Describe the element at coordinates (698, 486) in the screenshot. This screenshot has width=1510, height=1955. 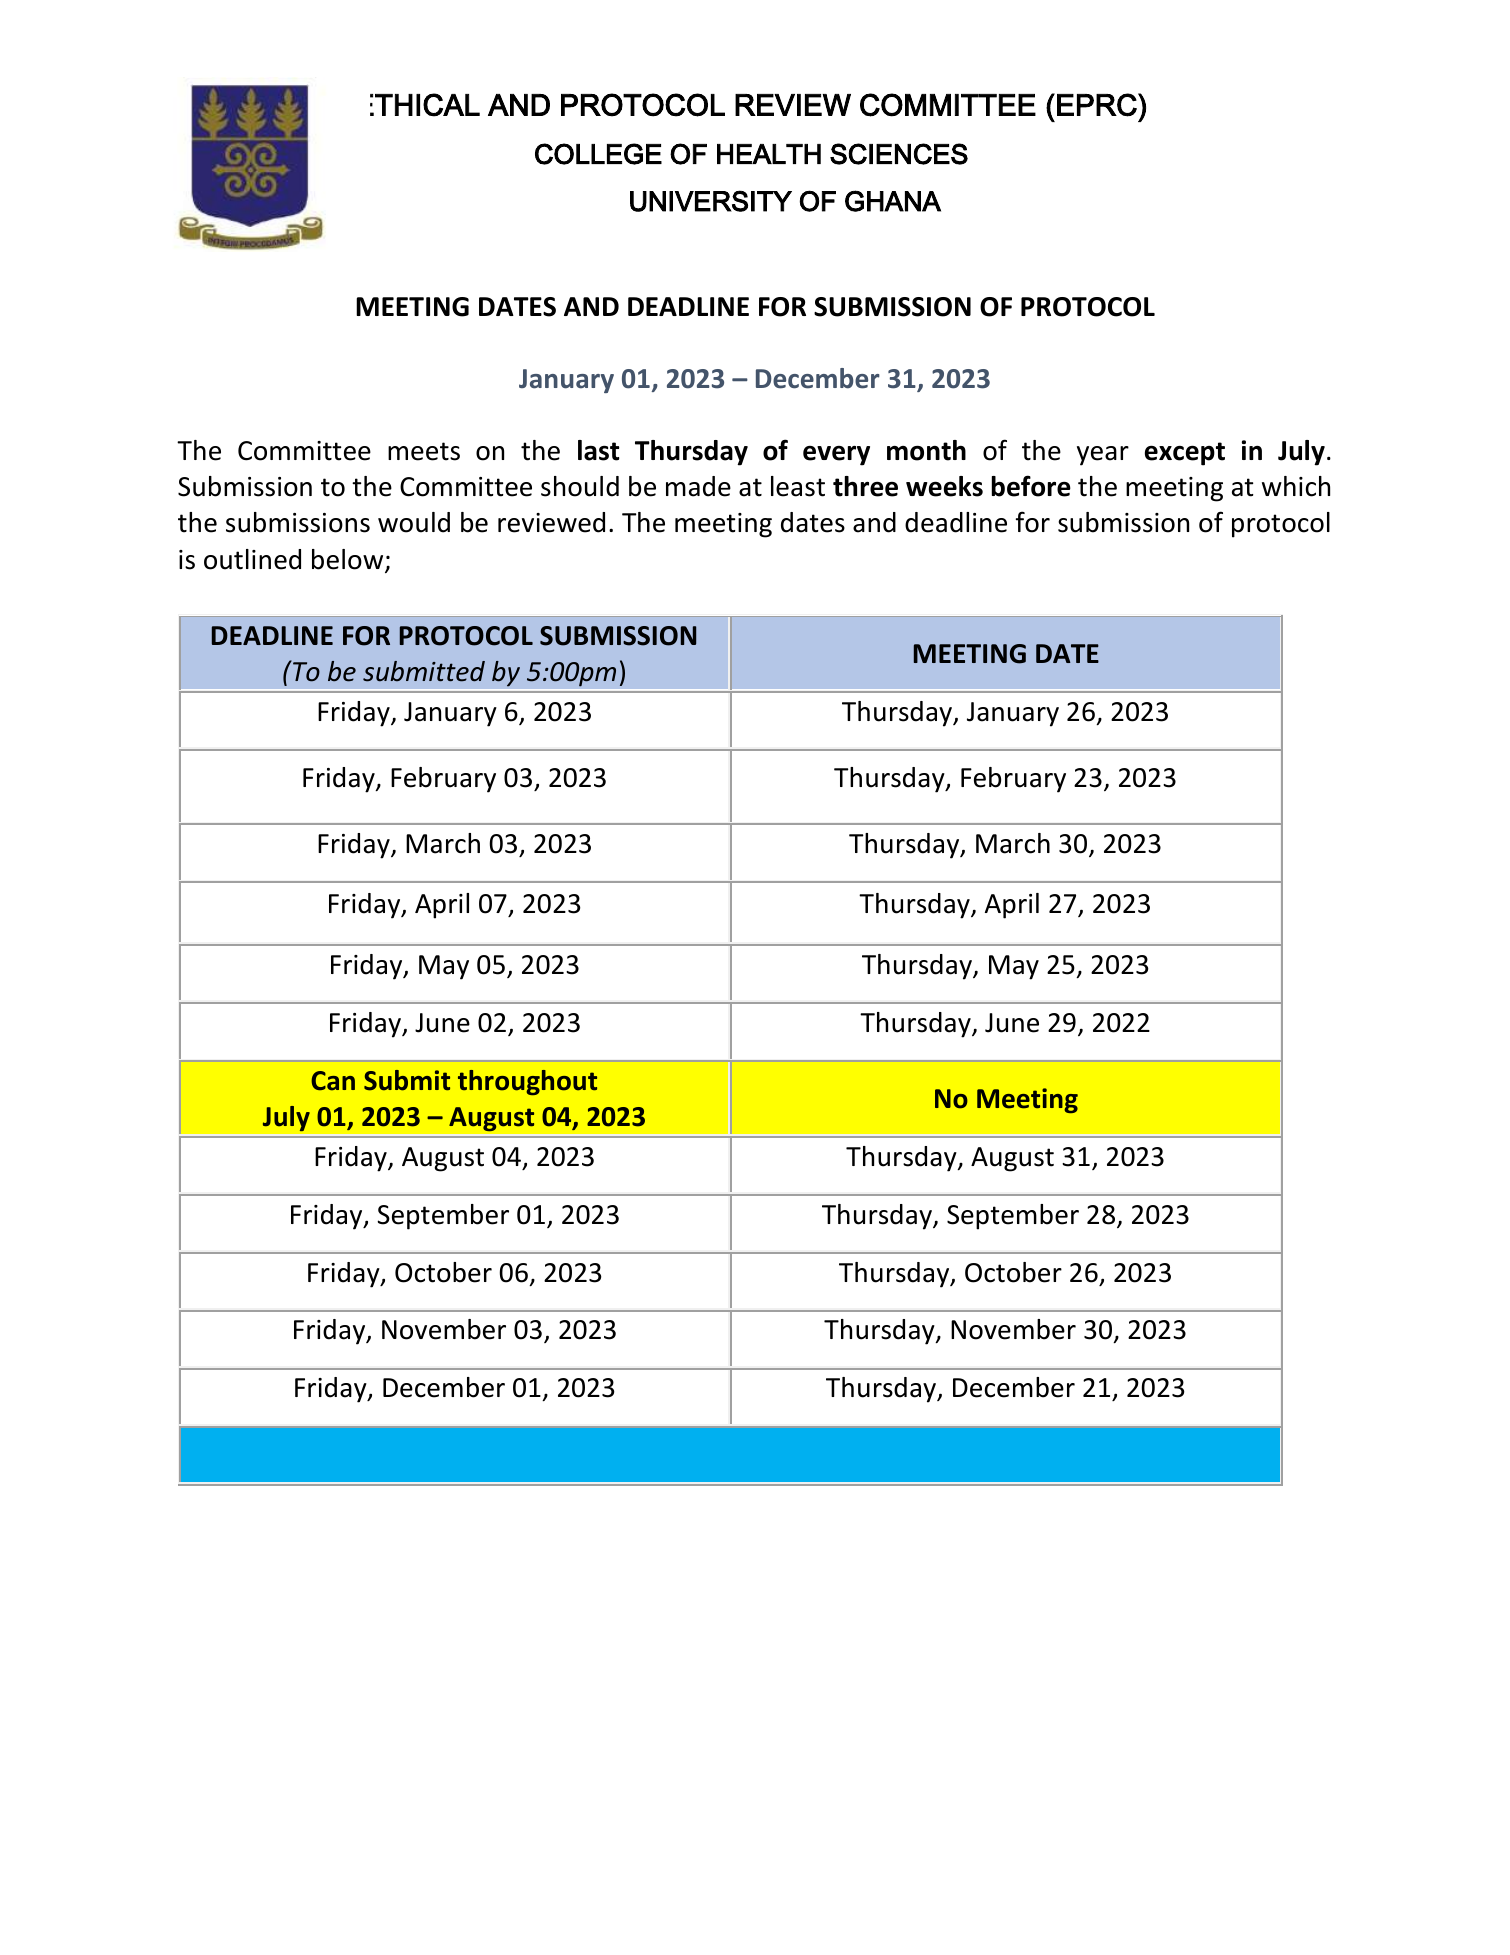
I see `made` at that location.
